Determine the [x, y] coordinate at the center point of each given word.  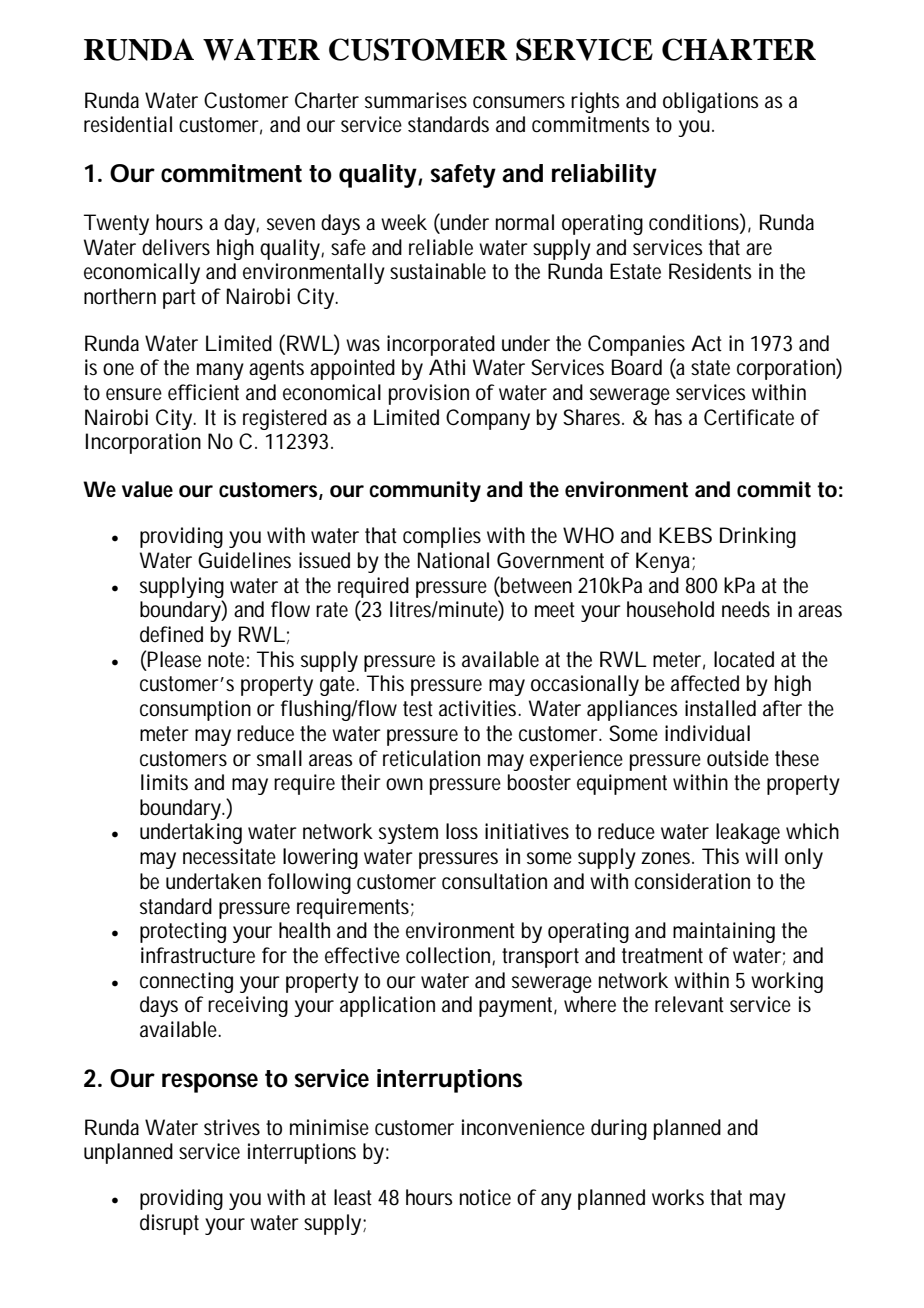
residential [128, 124]
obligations [711, 102]
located [744, 659]
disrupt [169, 1224]
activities [480, 708]
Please [174, 659]
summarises [416, 100]
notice [485, 1197]
